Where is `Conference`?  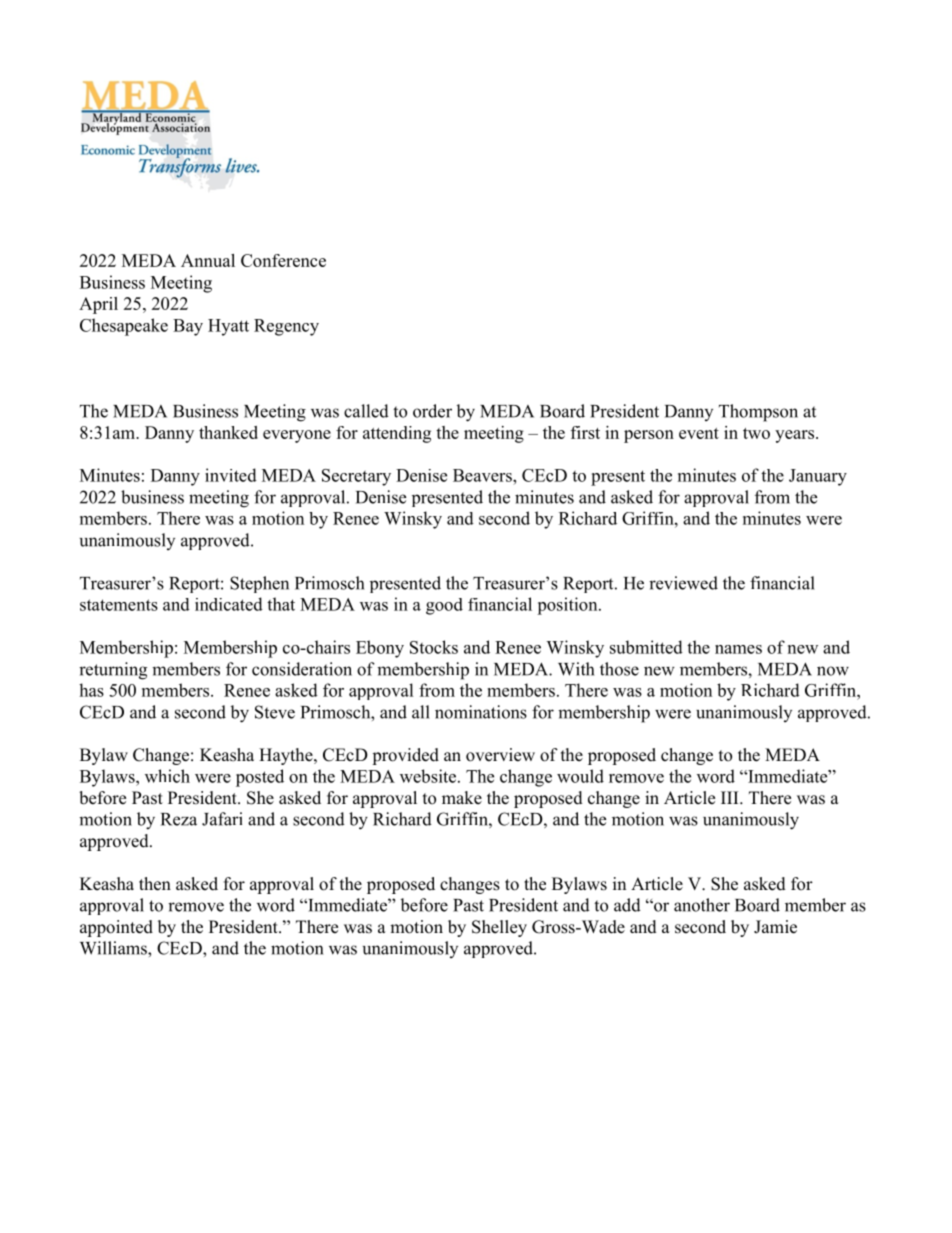
Conference is located at coordinates (283, 260).
